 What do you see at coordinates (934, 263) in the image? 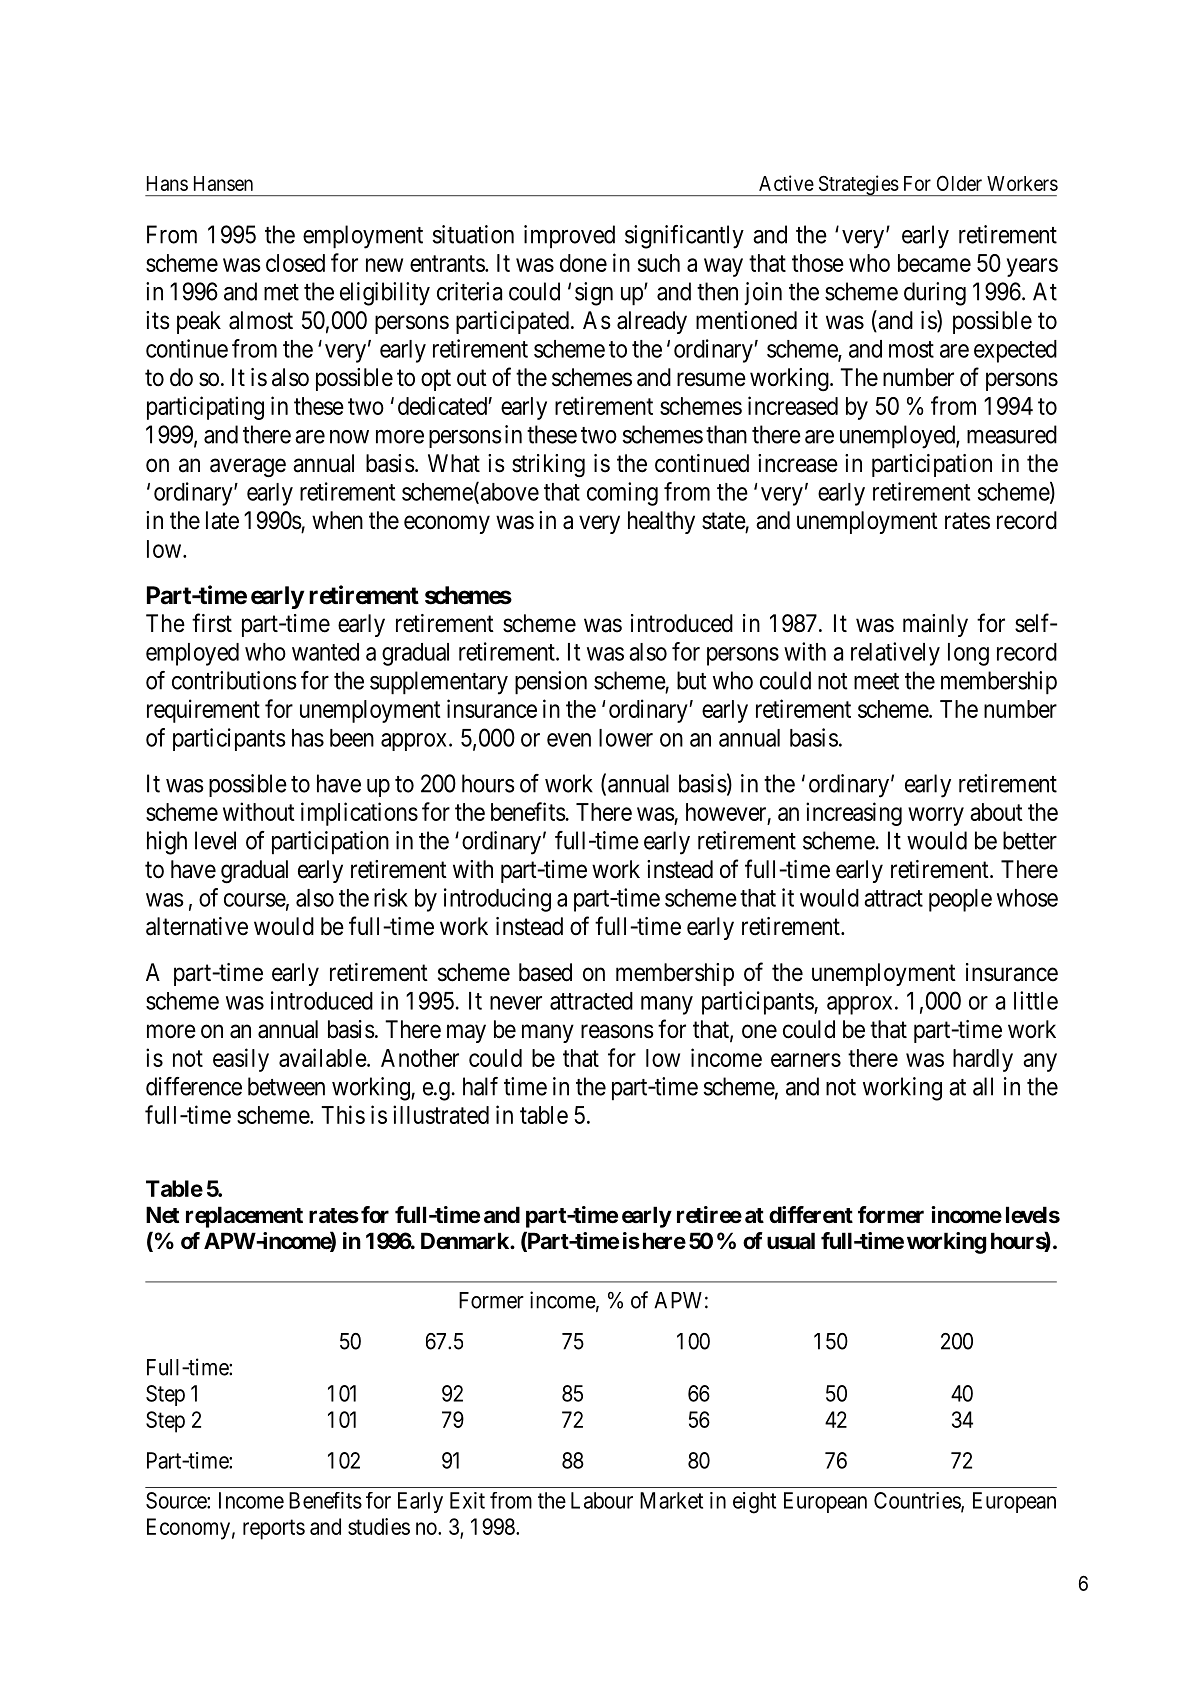
I see `became` at bounding box center [934, 263].
